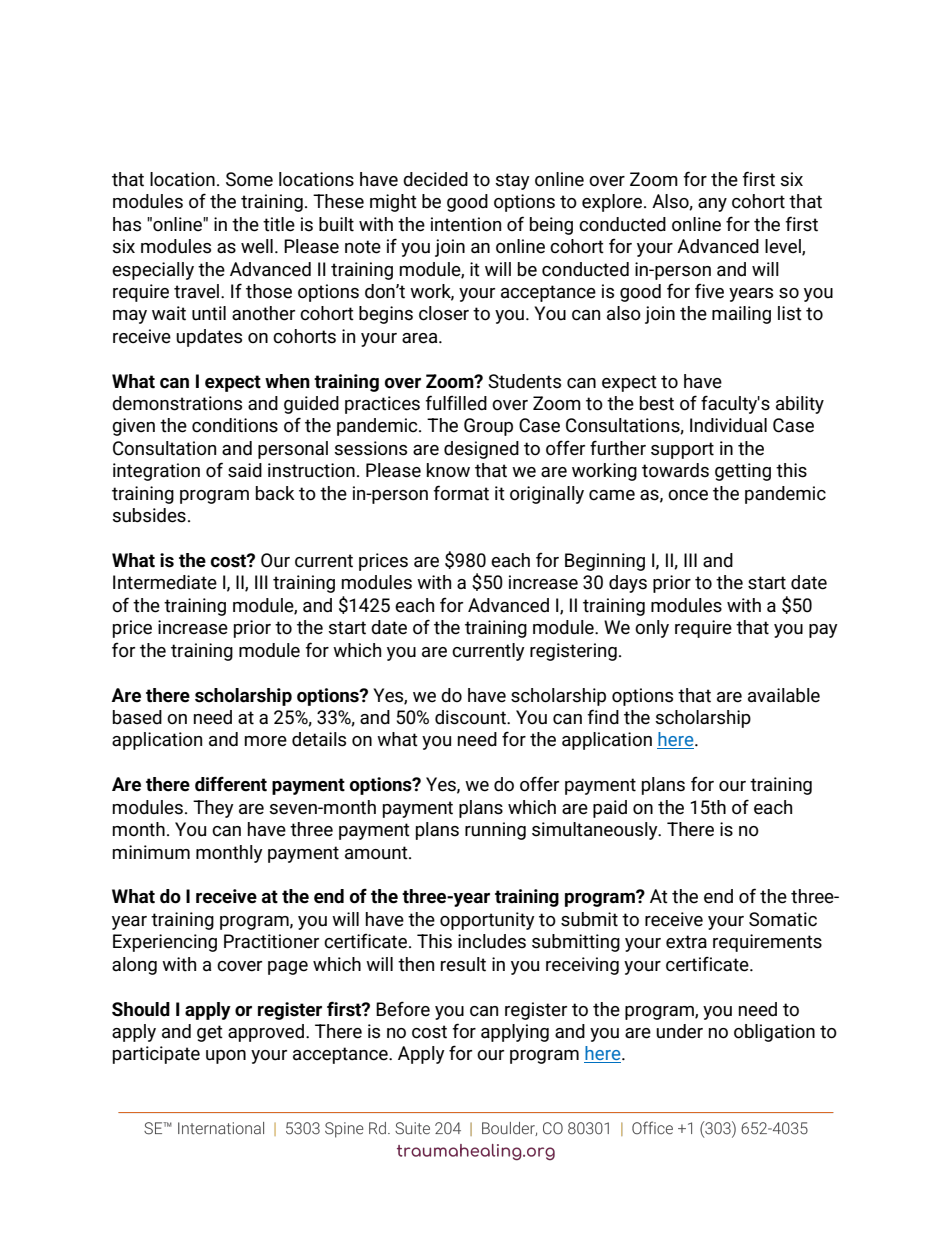  Describe the element at coordinates (245, 470) in the page. I see `said` at that location.
